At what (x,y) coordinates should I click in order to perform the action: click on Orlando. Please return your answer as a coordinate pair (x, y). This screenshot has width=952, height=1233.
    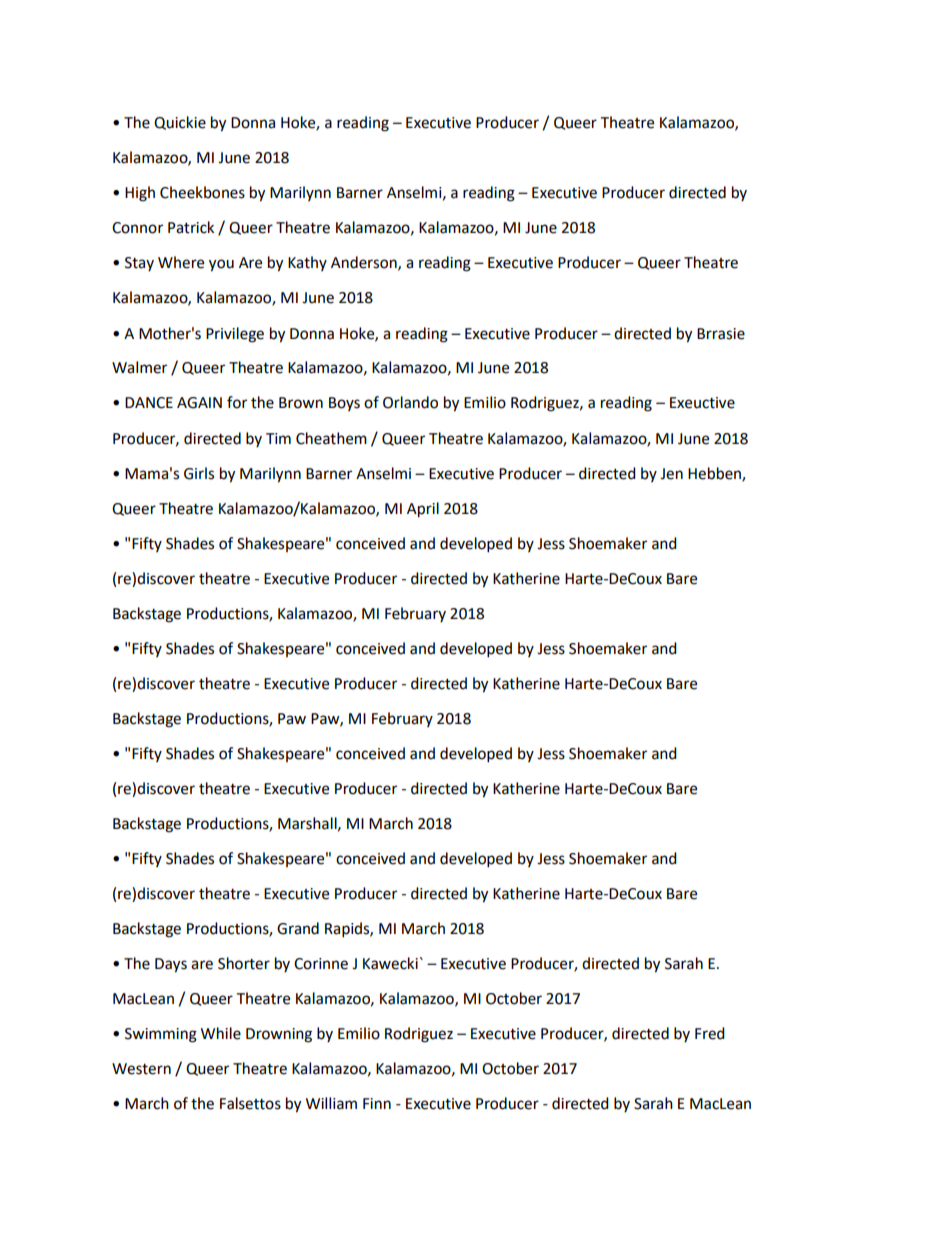
    Looking at the image, I should click on (410, 402).
